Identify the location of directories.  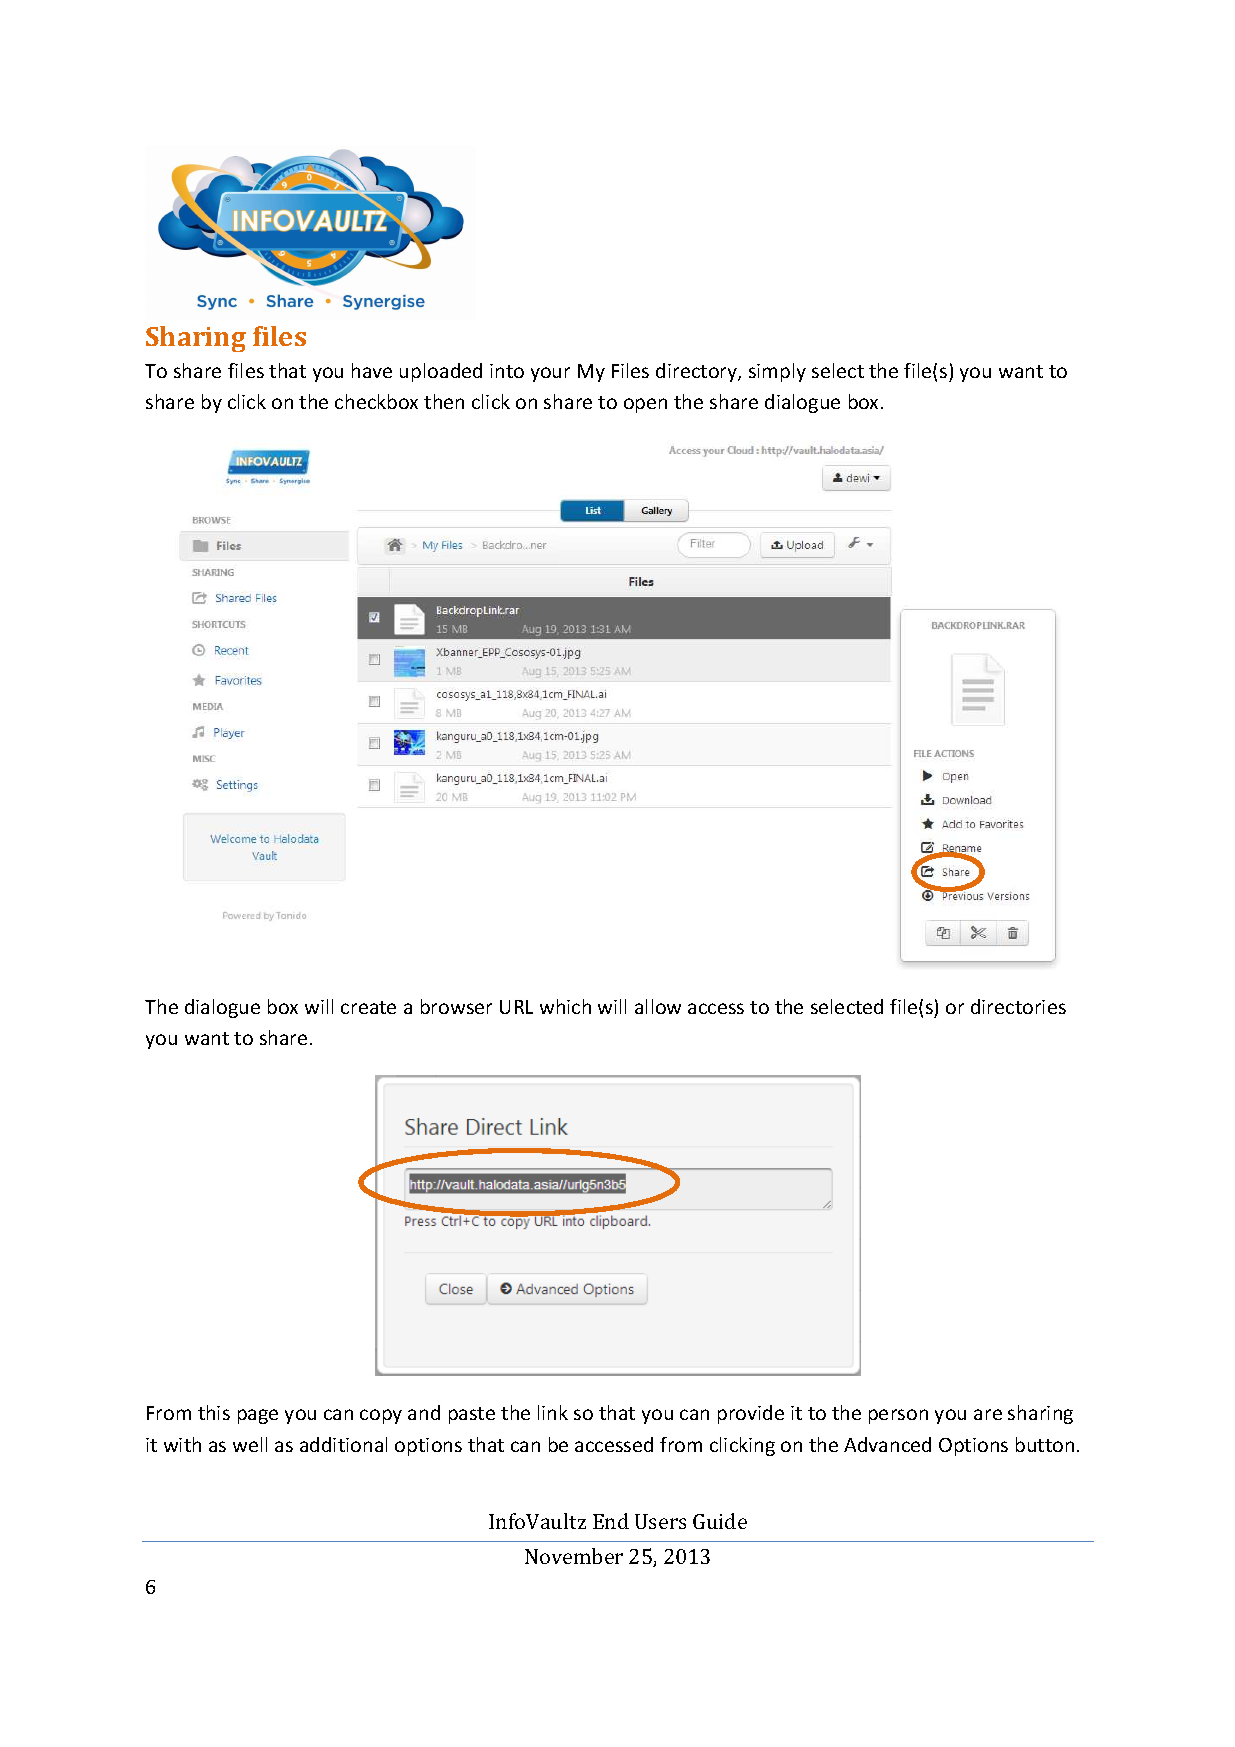
(1018, 1006).
